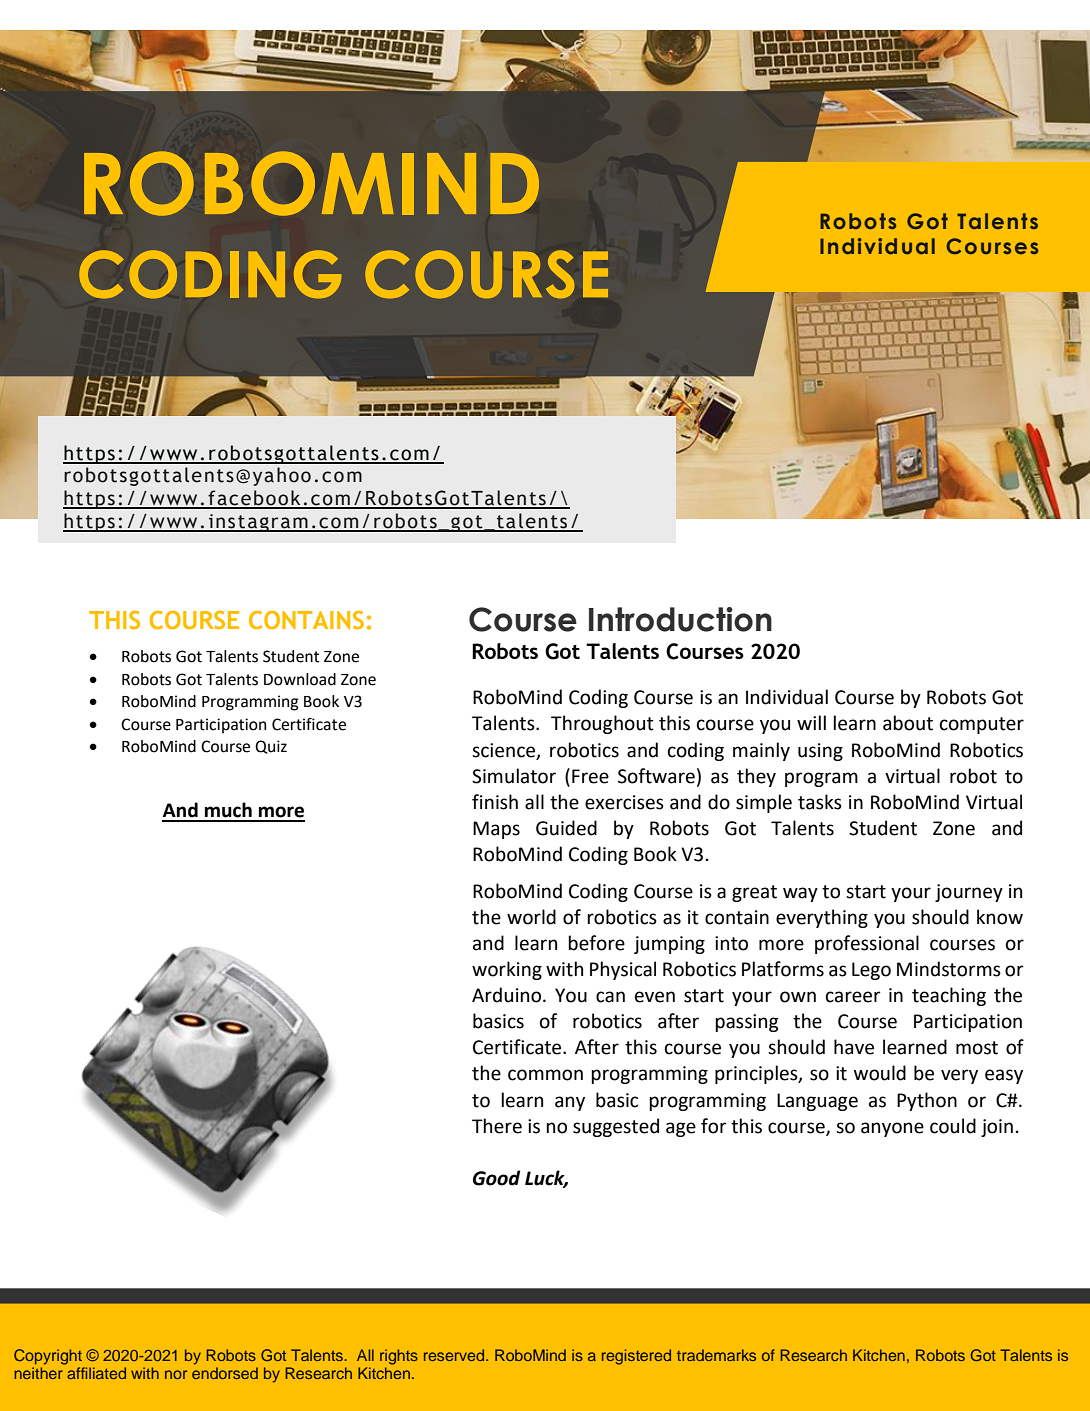 The image size is (1090, 1411). Describe the element at coordinates (176, 1374) in the screenshot. I see `nor` at that location.
